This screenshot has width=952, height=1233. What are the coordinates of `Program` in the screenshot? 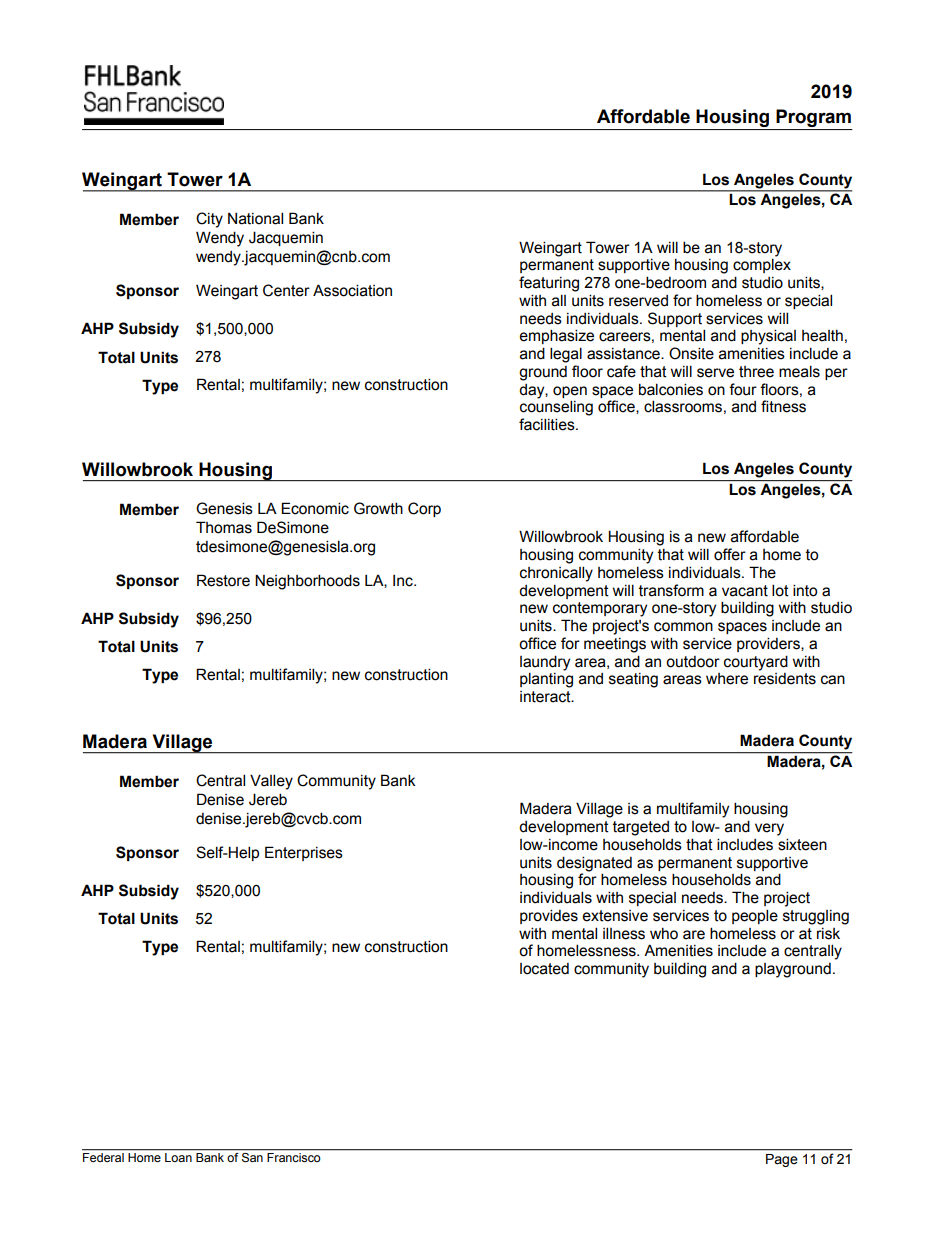 It's located at (813, 118).
